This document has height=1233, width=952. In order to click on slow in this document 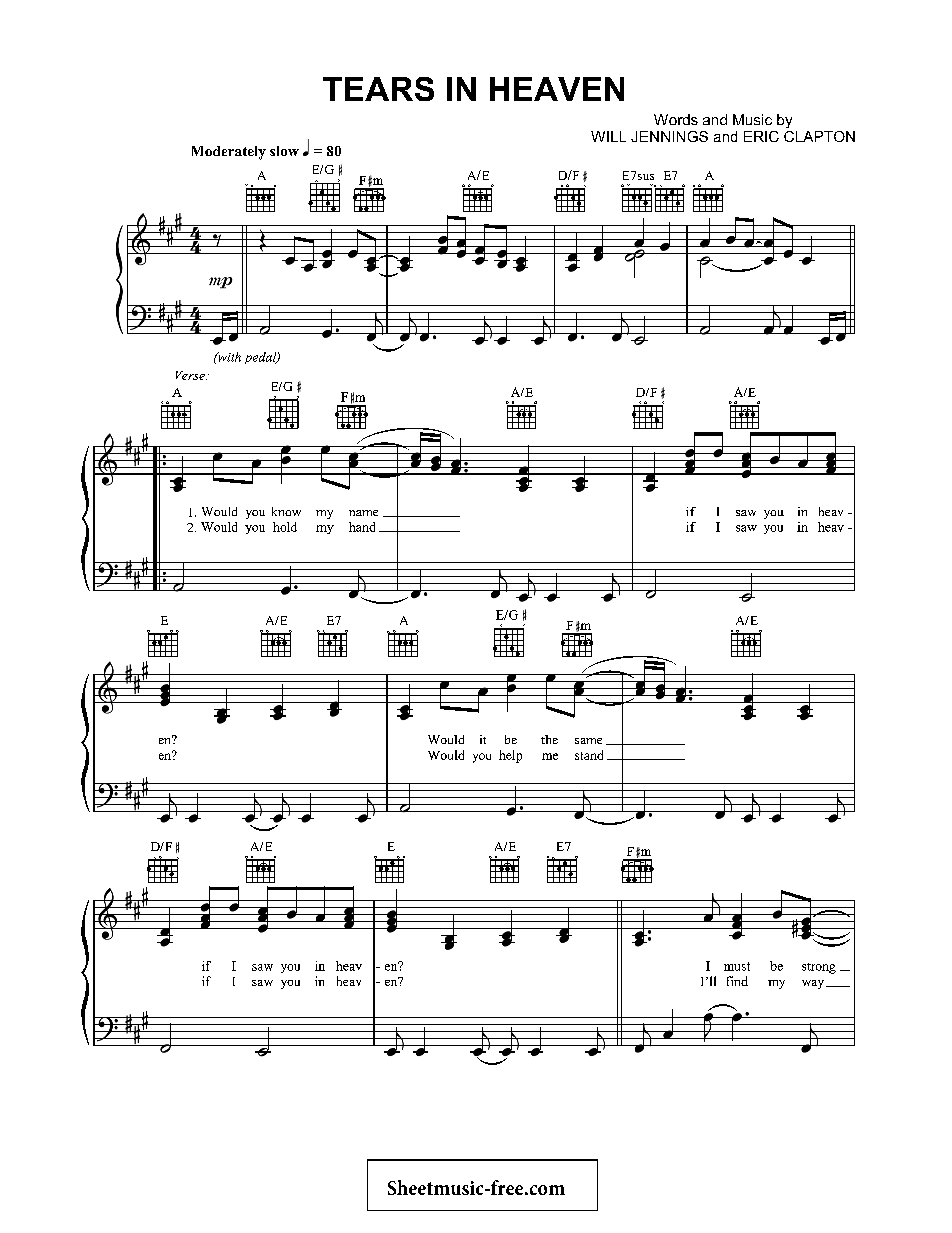, I will do `click(284, 151)`.
